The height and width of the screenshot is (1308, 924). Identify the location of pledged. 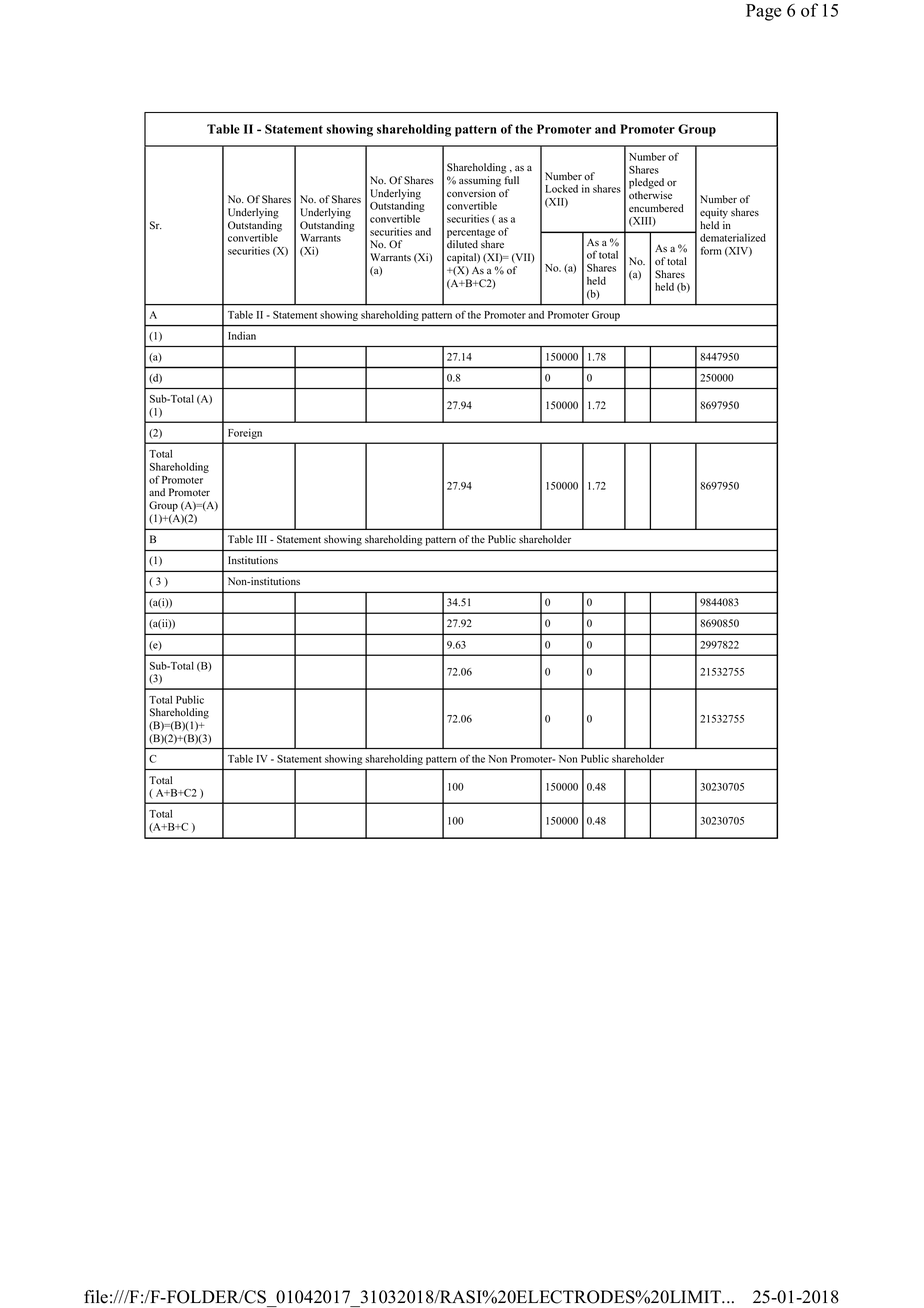
(646, 183).
